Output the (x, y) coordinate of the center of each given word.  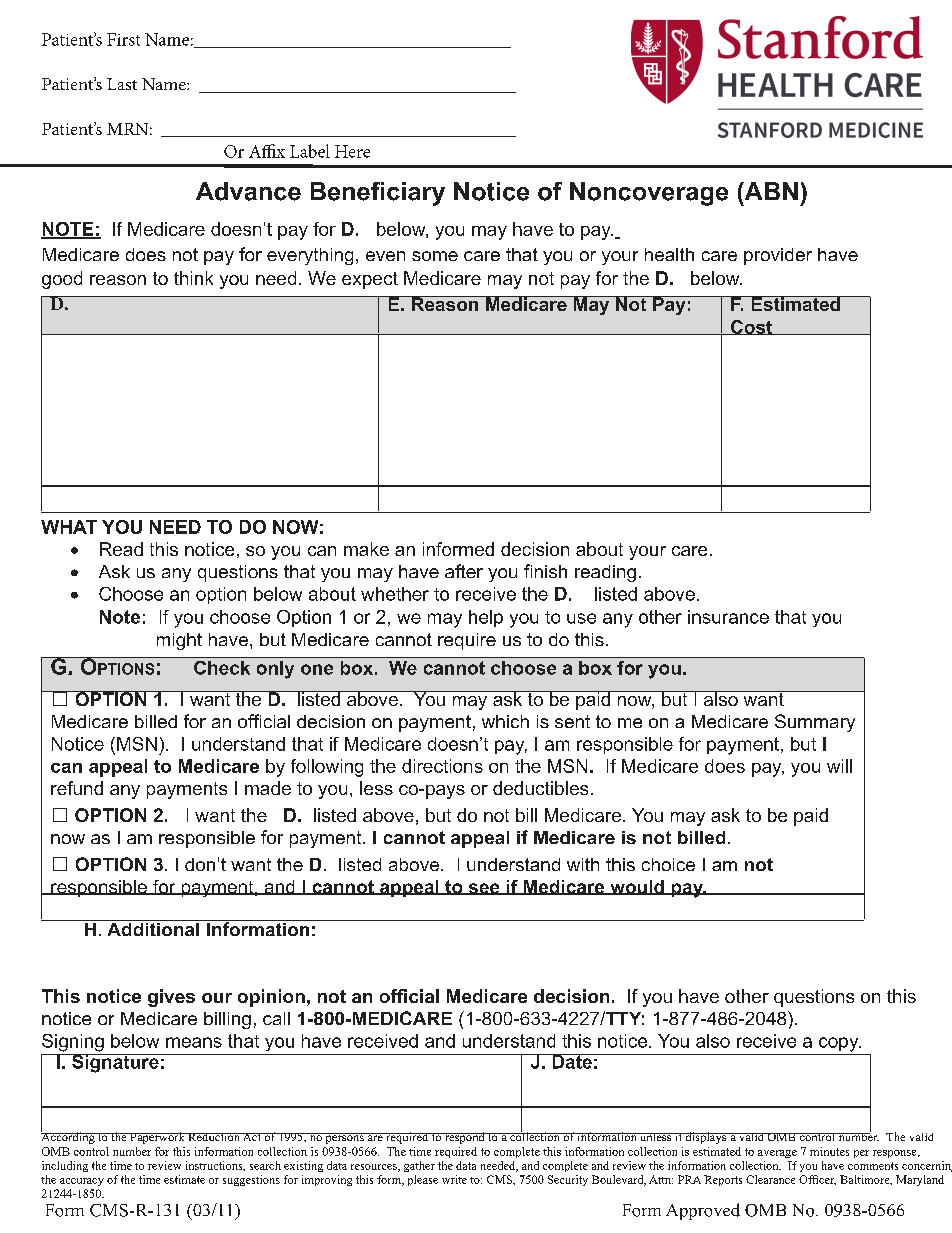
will (839, 766)
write (454, 1179)
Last (122, 84)
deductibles (540, 788)
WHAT (69, 527)
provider (778, 256)
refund (77, 788)
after (464, 571)
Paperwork (157, 1138)
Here (352, 151)
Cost (752, 327)
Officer (817, 1180)
